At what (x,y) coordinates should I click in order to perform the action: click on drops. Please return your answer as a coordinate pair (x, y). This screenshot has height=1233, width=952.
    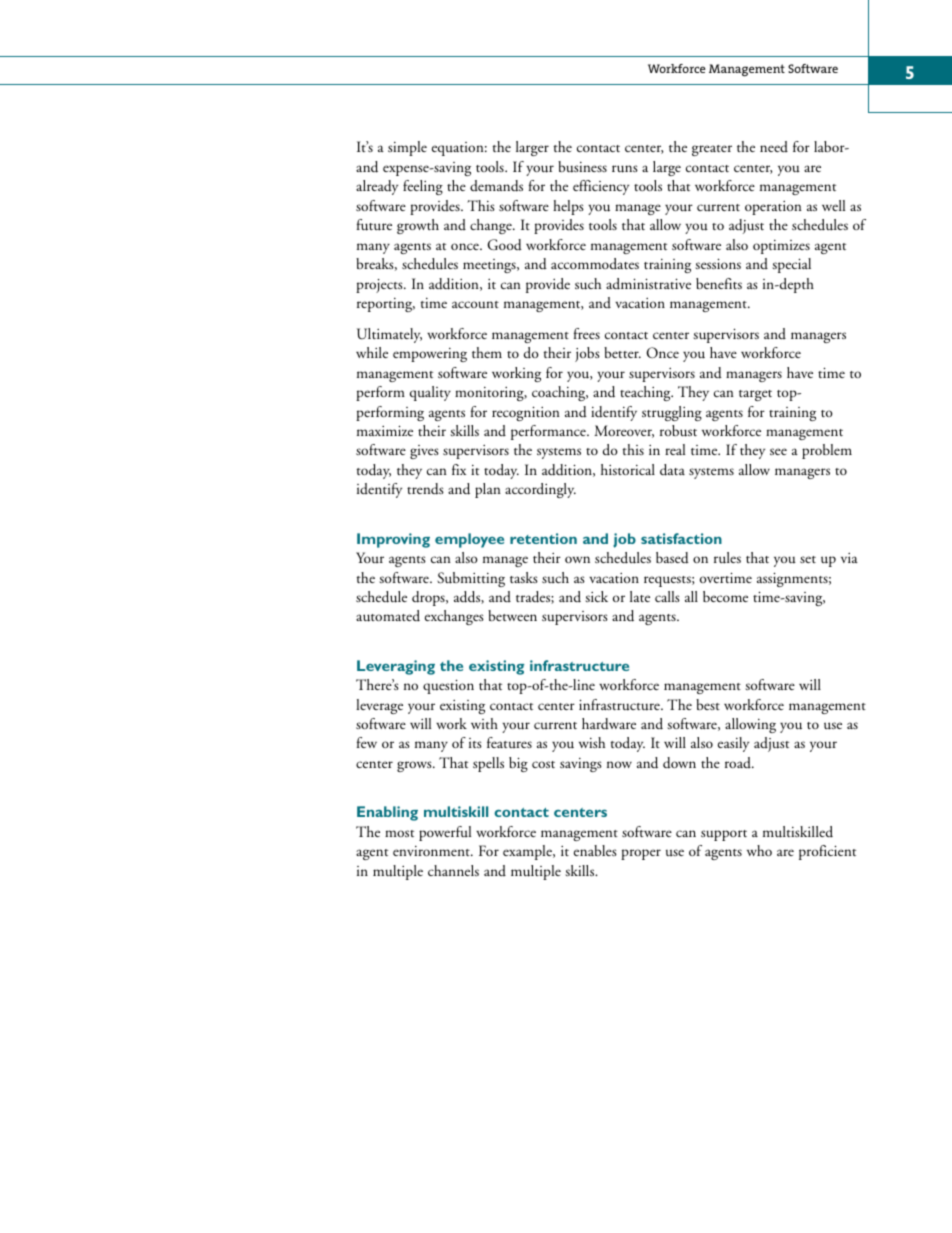
    Looking at the image, I should click on (429, 598).
